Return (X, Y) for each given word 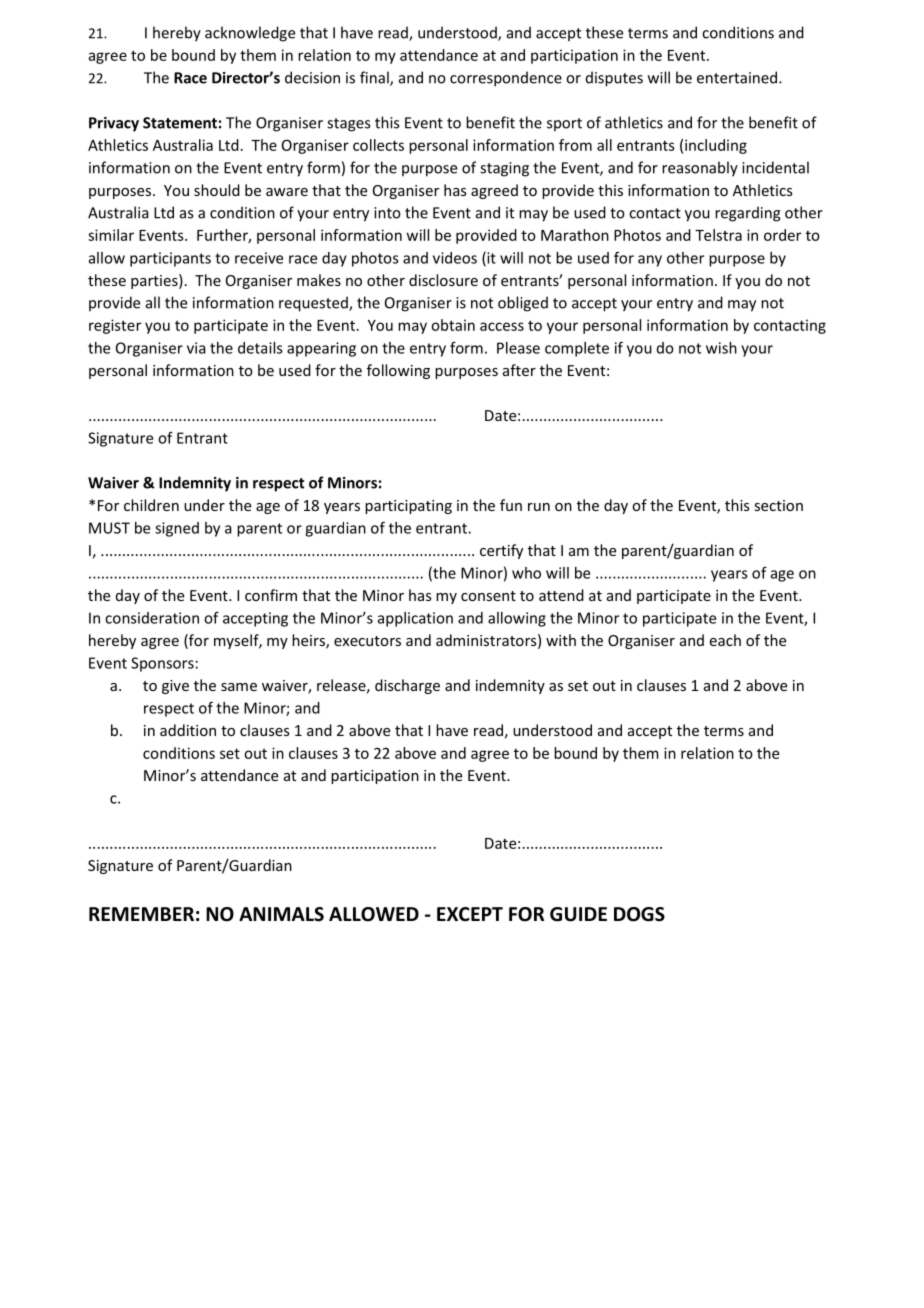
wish (721, 348)
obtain (453, 325)
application (415, 619)
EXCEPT (470, 914)
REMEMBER (141, 914)
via (196, 348)
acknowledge (250, 34)
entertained (738, 77)
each (725, 640)
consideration (152, 618)
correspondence (506, 79)
